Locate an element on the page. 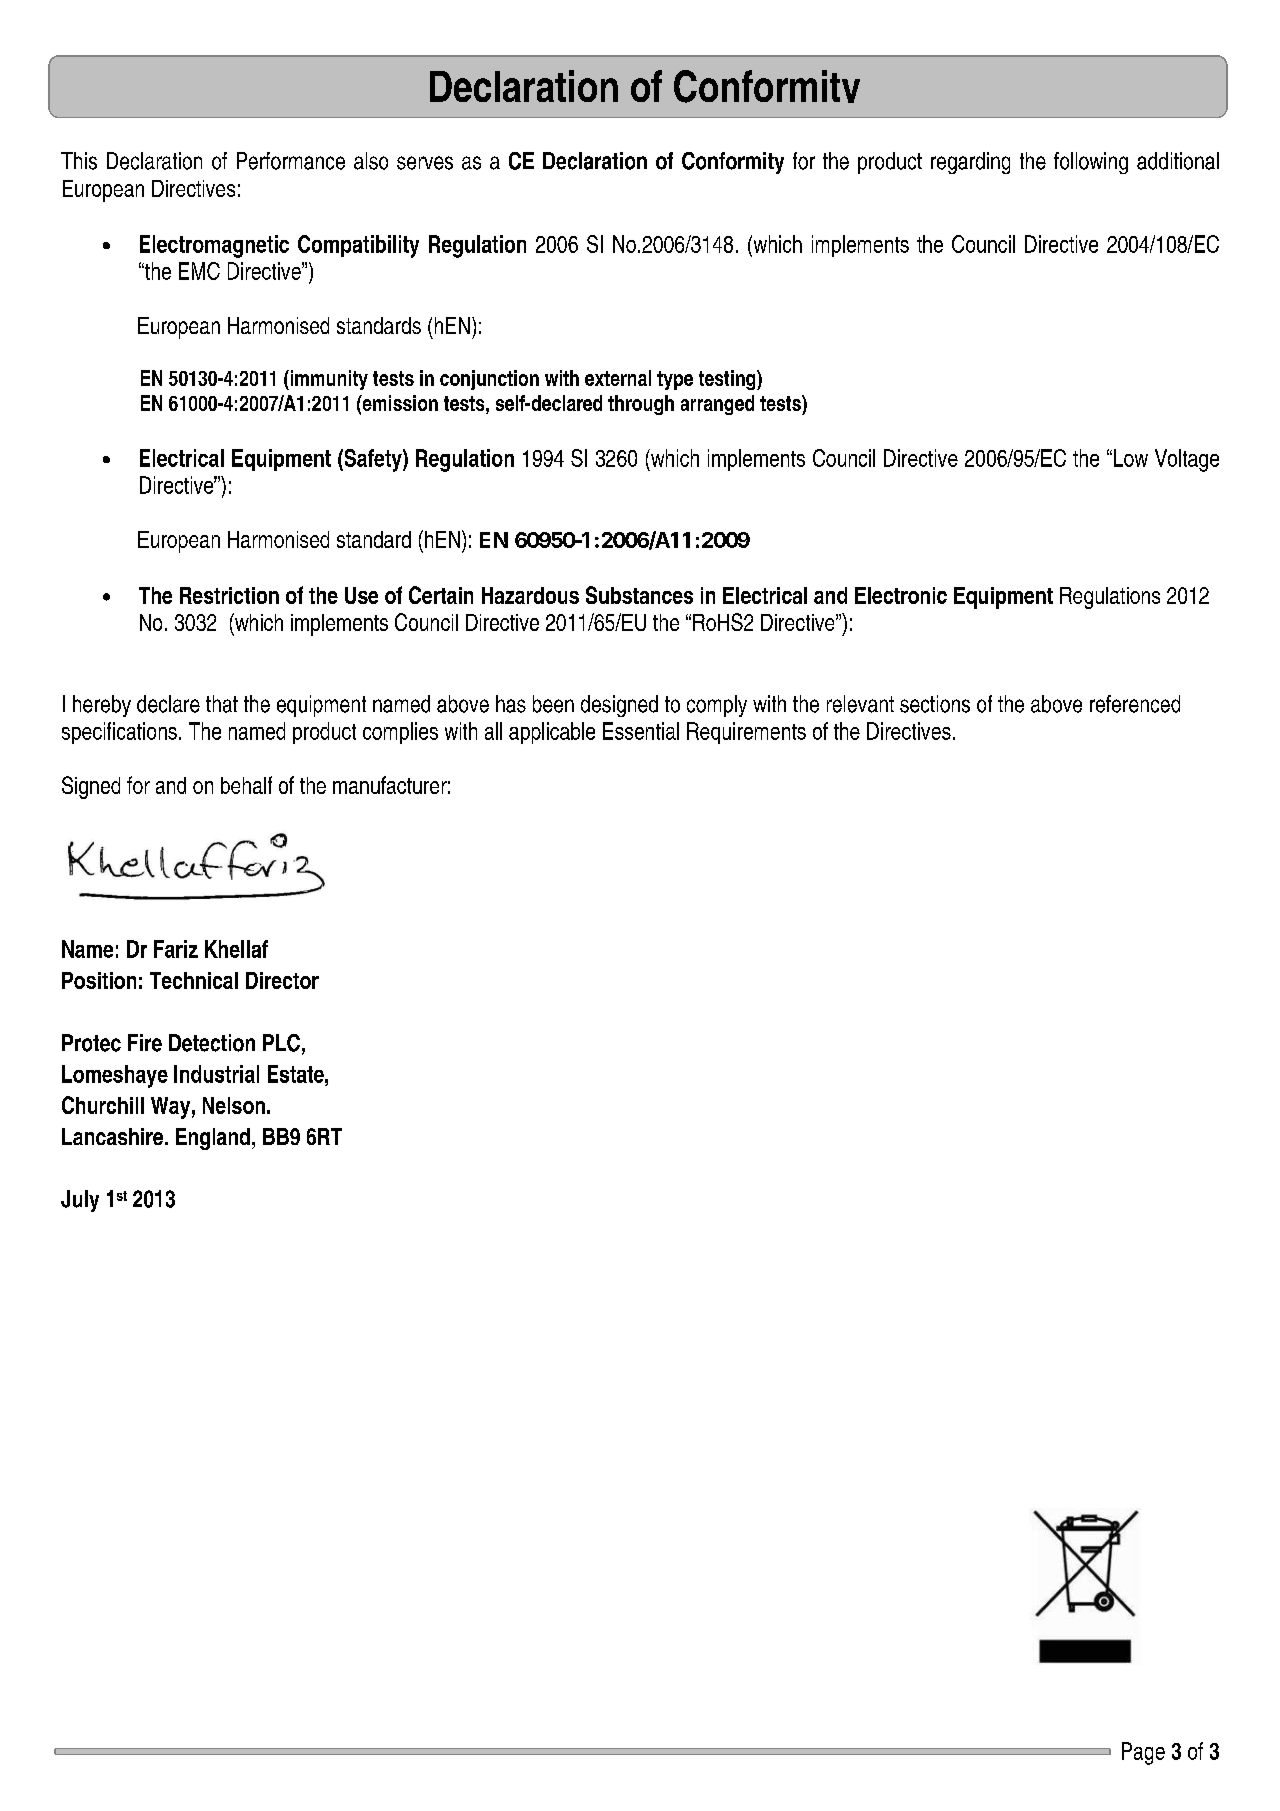 The height and width of the document is (1811, 1280). following is located at coordinates (1091, 163).
